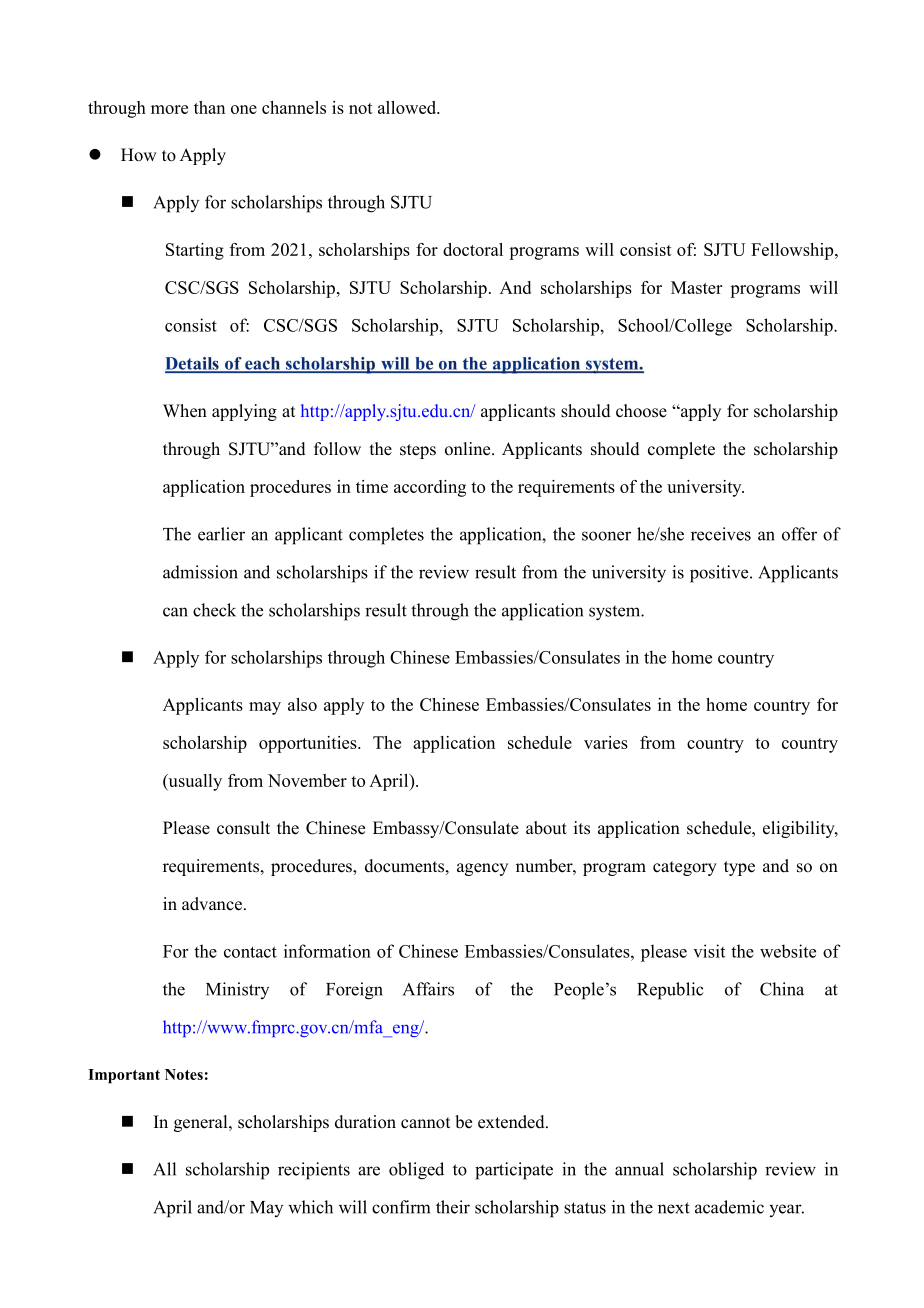 Image resolution: width=924 pixels, height=1308 pixels. Describe the element at coordinates (185, 411) in the screenshot. I see `When` at that location.
